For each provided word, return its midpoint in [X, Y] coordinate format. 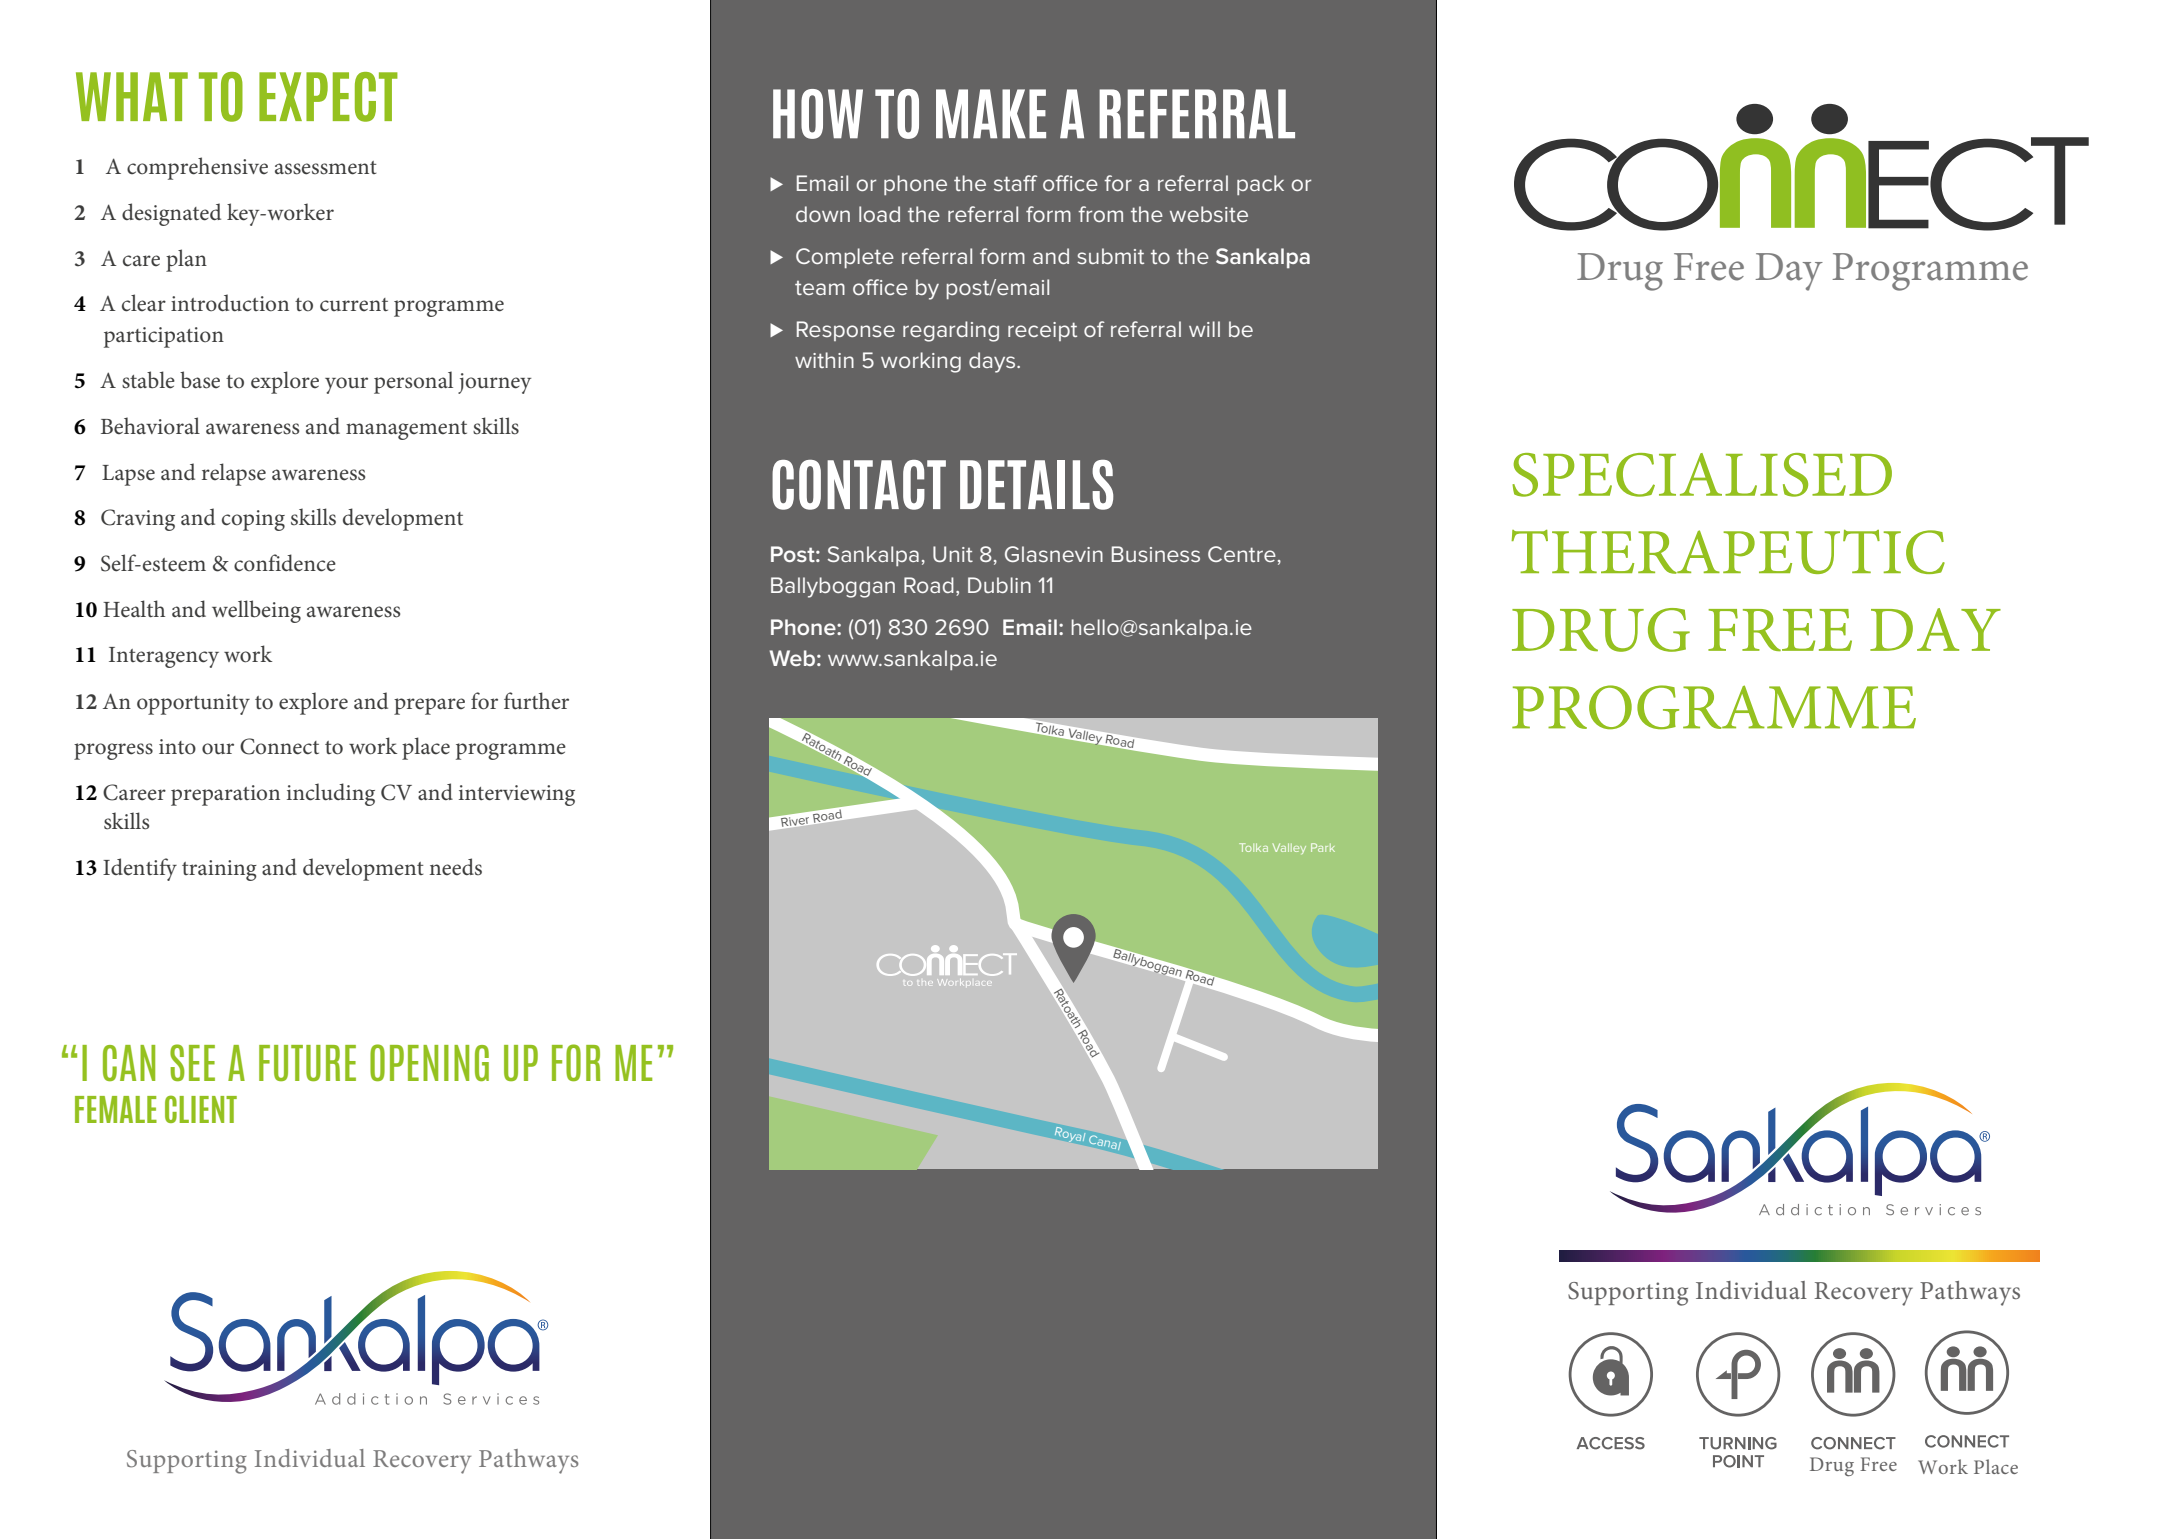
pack [1260, 185]
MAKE [991, 114]
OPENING [429, 1062]
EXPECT [328, 97]
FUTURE [307, 1063]
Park [1323, 847]
